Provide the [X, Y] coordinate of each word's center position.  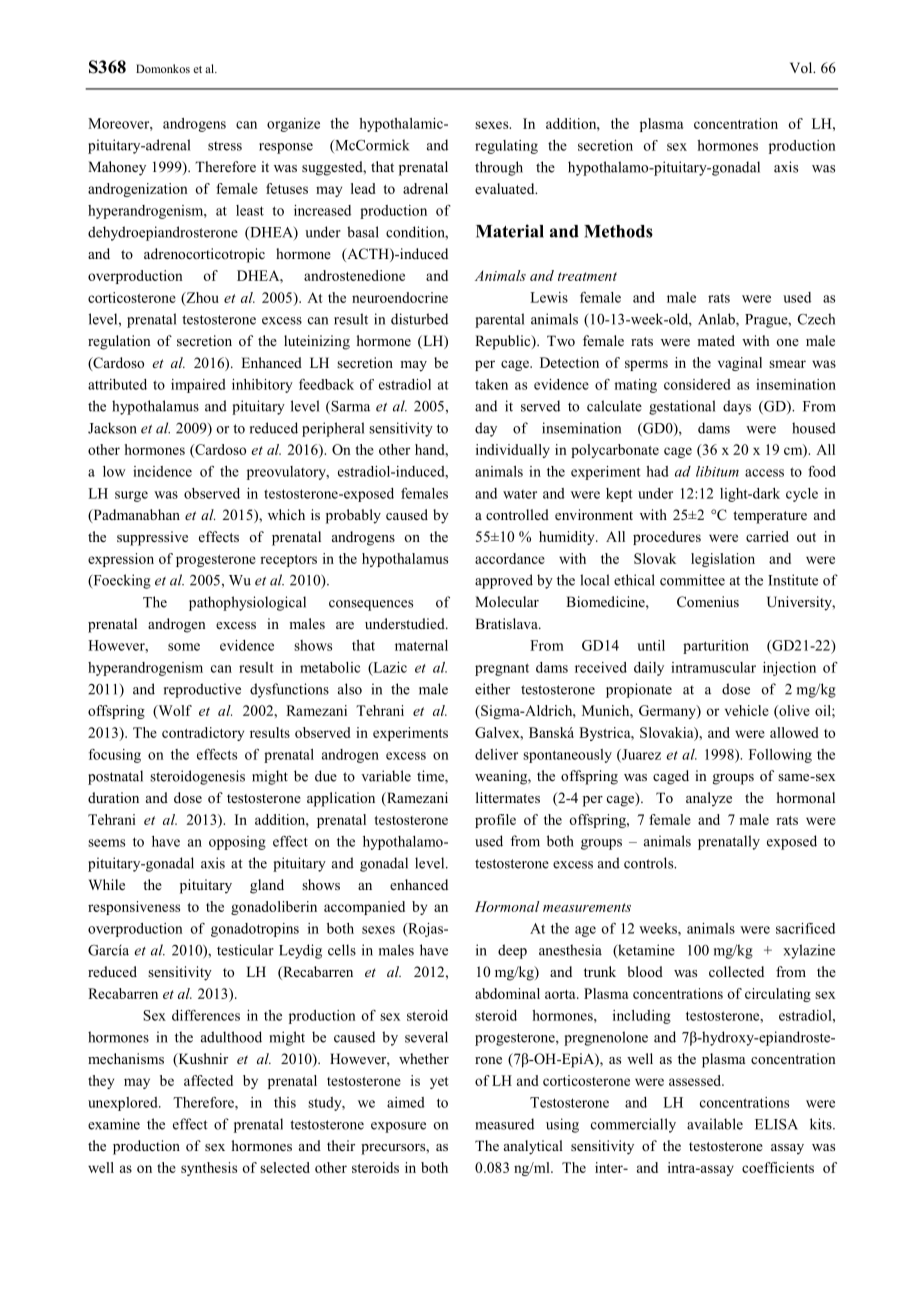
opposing [237, 843]
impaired [198, 386]
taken [491, 384]
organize [293, 125]
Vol [802, 67]
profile [495, 821]
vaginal [740, 364]
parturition [716, 647]
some [184, 647]
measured [504, 1124]
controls [650, 863]
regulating [506, 147]
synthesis [209, 1169]
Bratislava [507, 623]
